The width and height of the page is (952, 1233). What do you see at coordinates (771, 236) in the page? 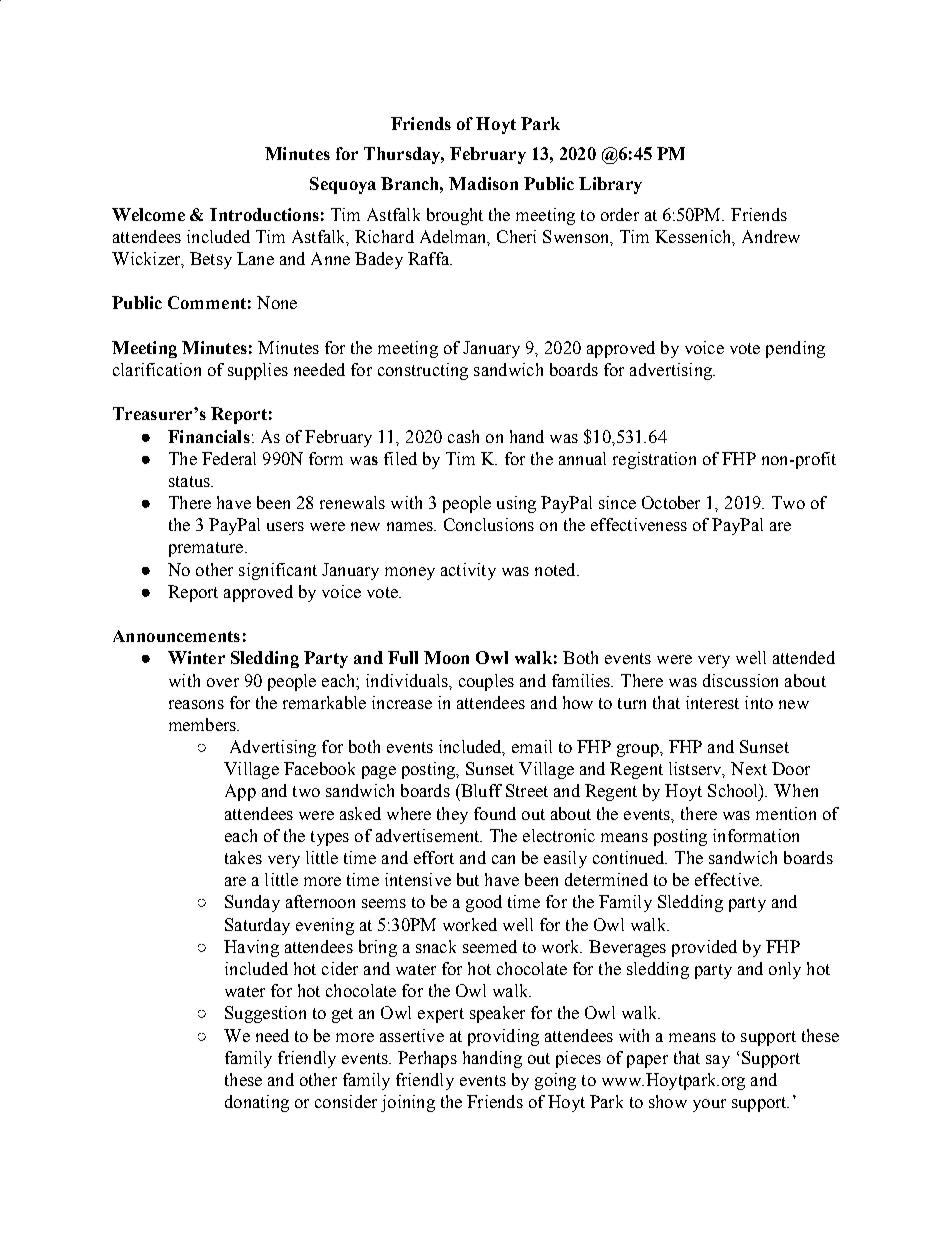
I see `Andrew` at bounding box center [771, 236].
